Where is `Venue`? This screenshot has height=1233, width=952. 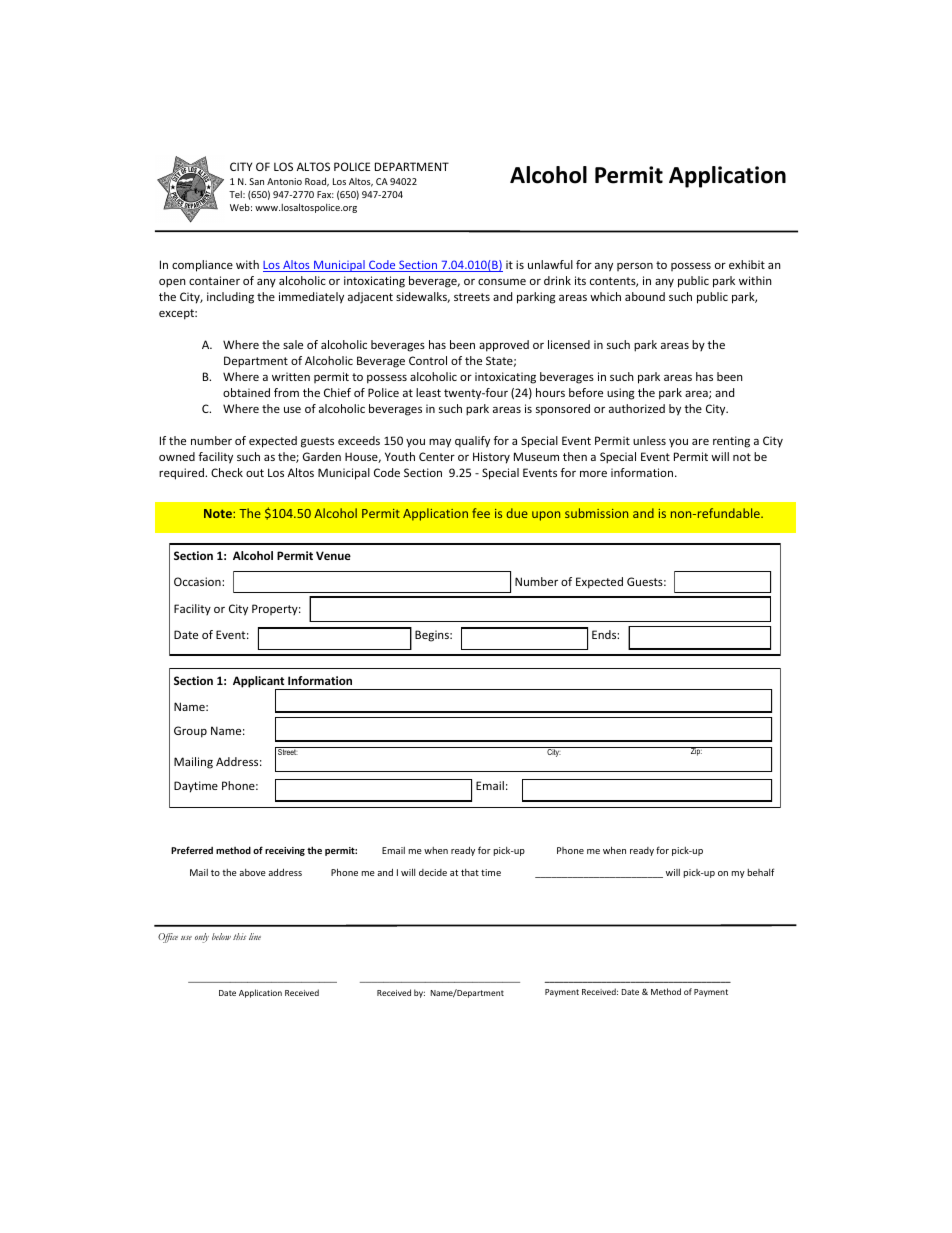 Venue is located at coordinates (333, 555).
